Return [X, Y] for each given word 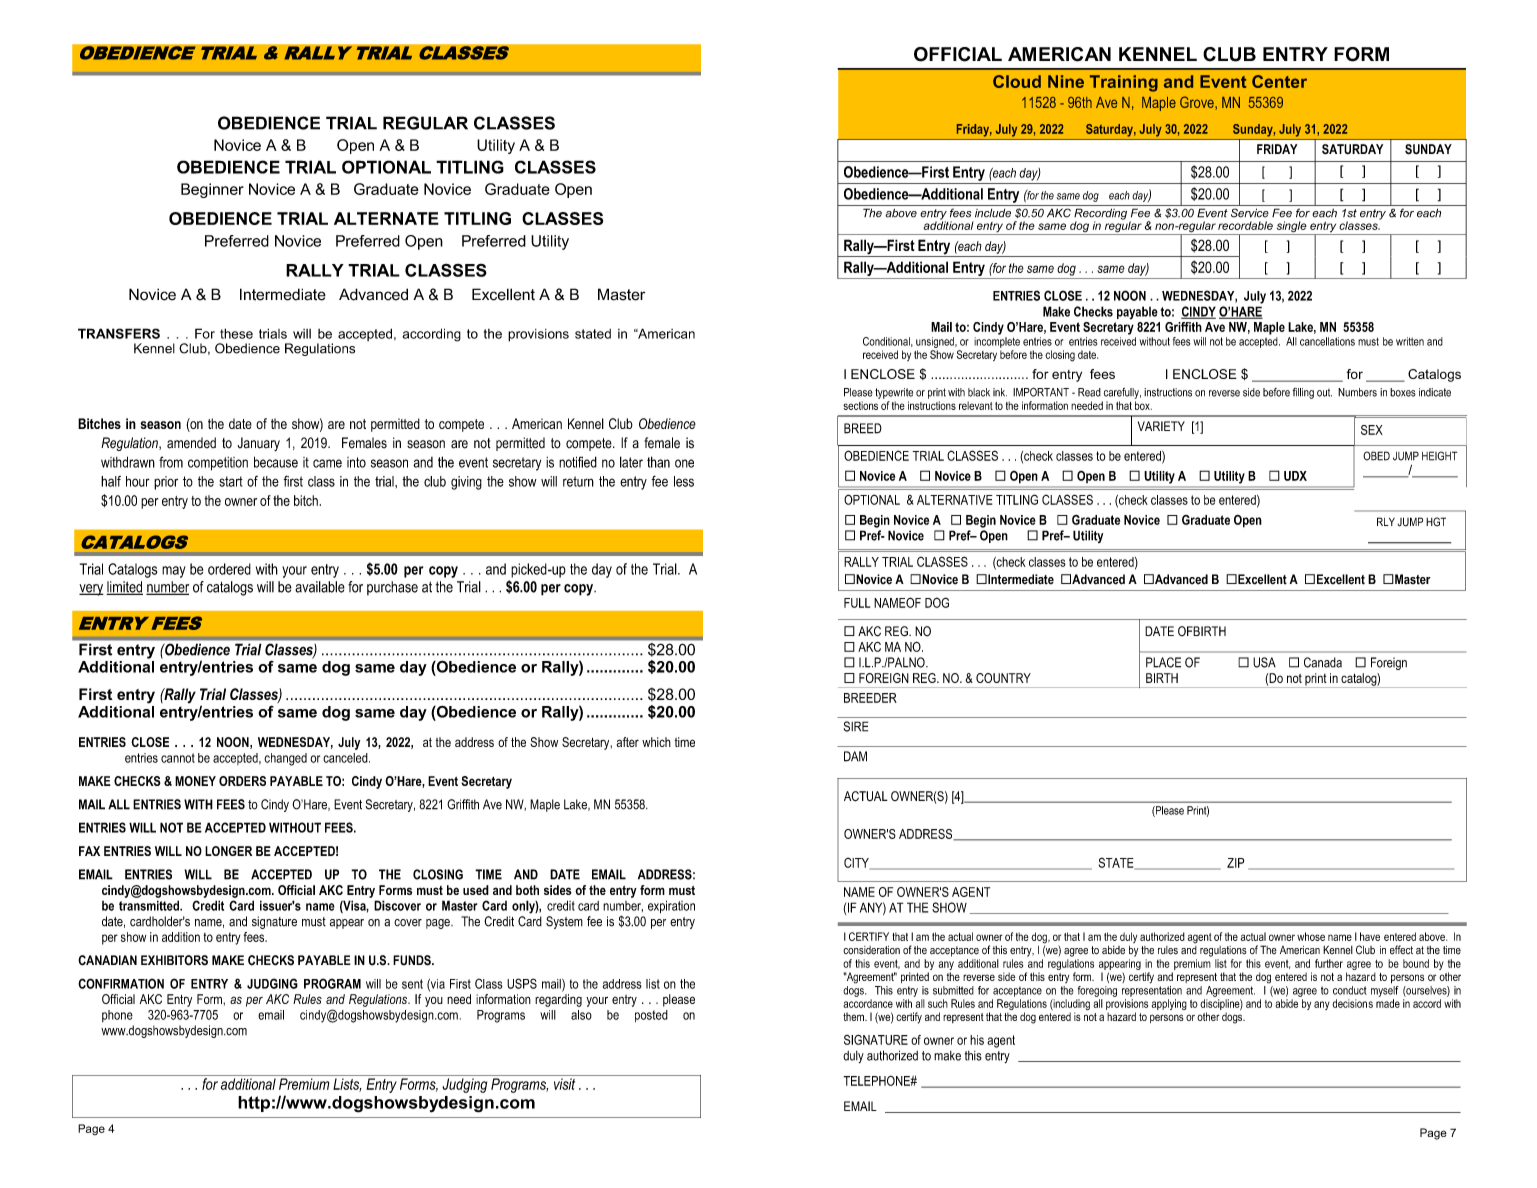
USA [1264, 662]
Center [1279, 81]
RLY [1386, 521]
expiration [671, 907]
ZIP [1235, 863]
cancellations [1327, 341]
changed [285, 759]
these [236, 333]
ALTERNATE [386, 218]
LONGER [228, 851]
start [231, 481]
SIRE [856, 726]
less [684, 481]
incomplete [997, 342]
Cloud [1017, 81]
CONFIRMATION [121, 983]
